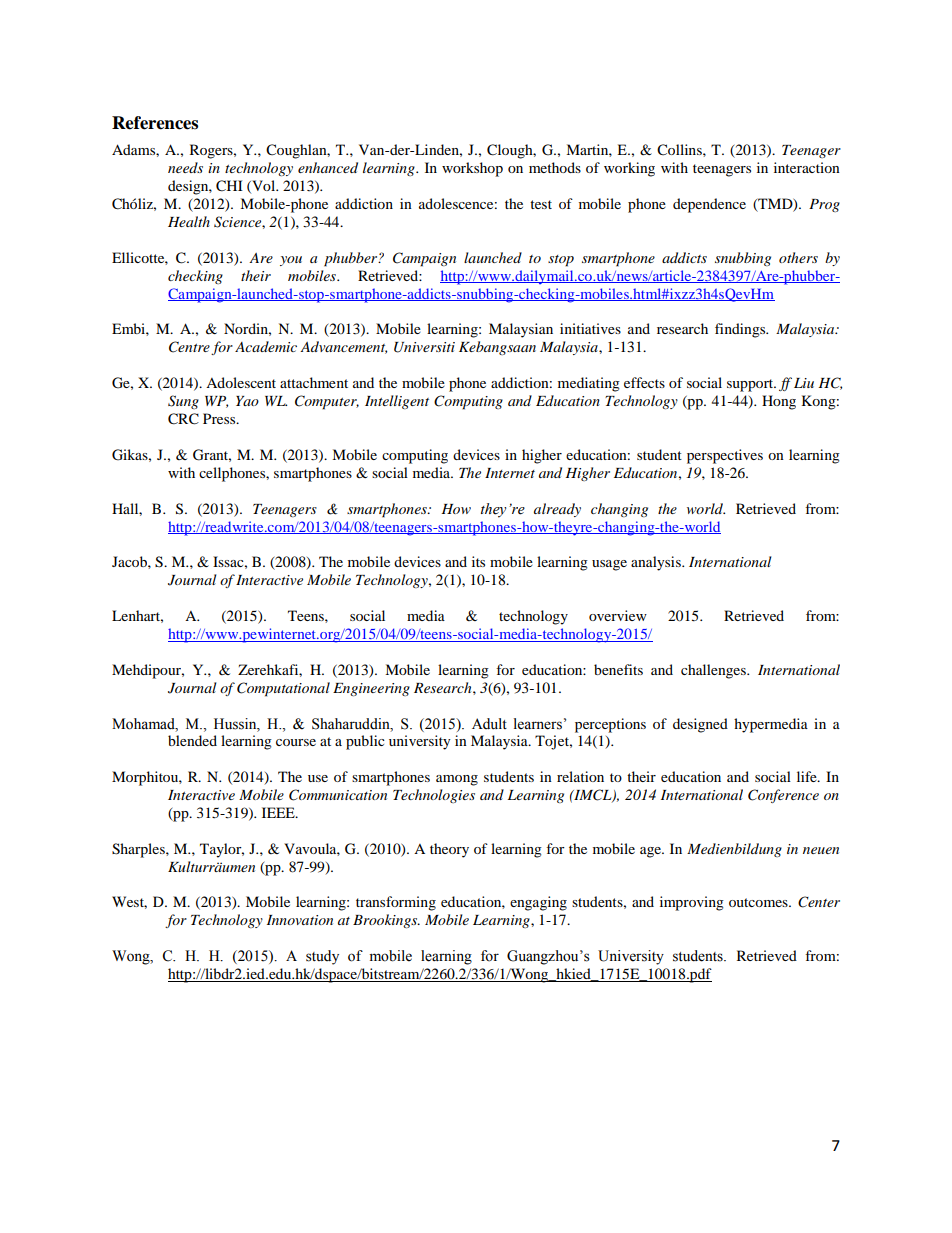 The image size is (952, 1233). What do you see at coordinates (618, 669) in the screenshot?
I see `benefits` at bounding box center [618, 669].
